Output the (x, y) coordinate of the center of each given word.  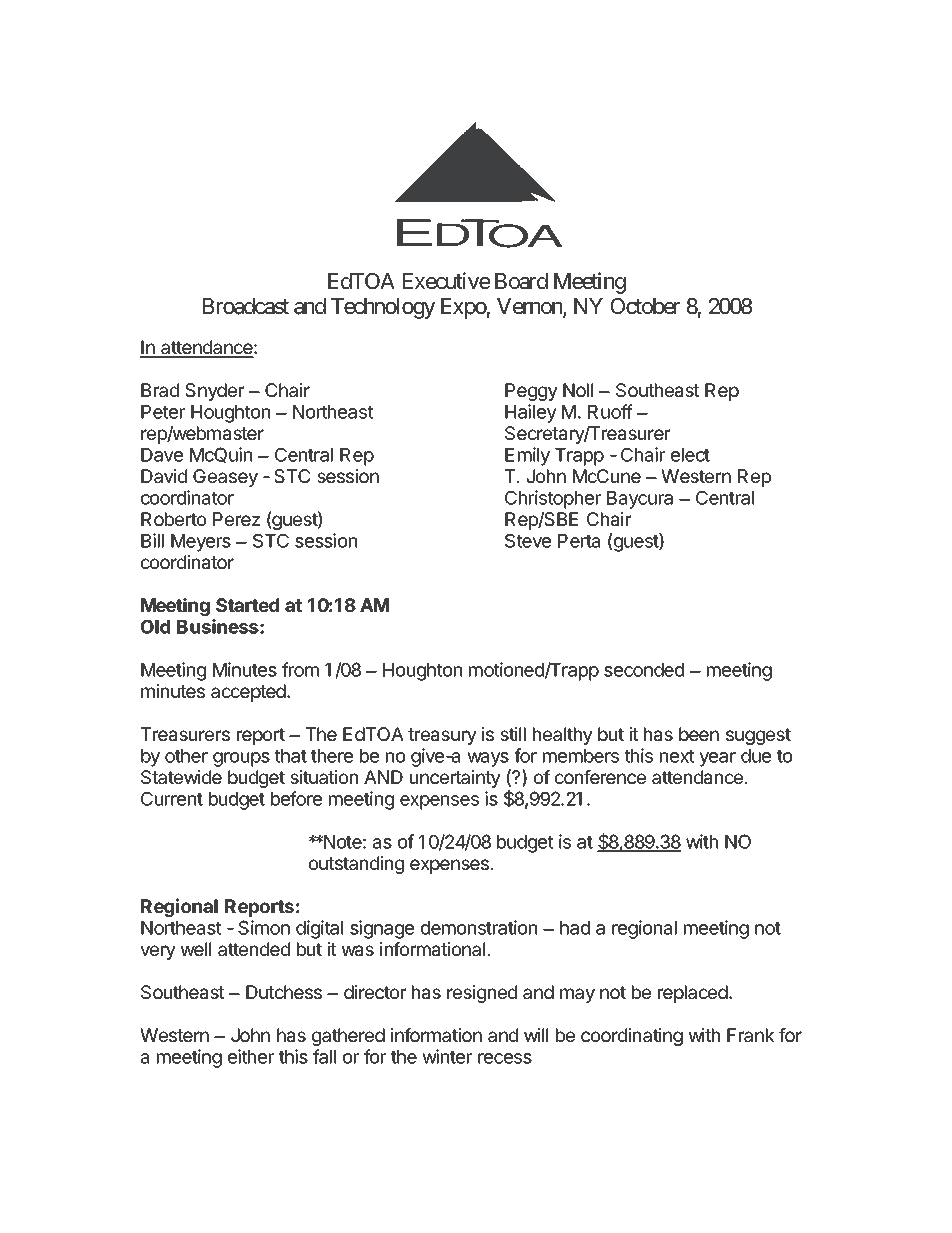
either (251, 1056)
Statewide (181, 777)
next (677, 756)
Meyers (201, 543)
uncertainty (455, 779)
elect (690, 455)
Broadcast (246, 306)
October (645, 306)
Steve (528, 540)
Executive (446, 281)
